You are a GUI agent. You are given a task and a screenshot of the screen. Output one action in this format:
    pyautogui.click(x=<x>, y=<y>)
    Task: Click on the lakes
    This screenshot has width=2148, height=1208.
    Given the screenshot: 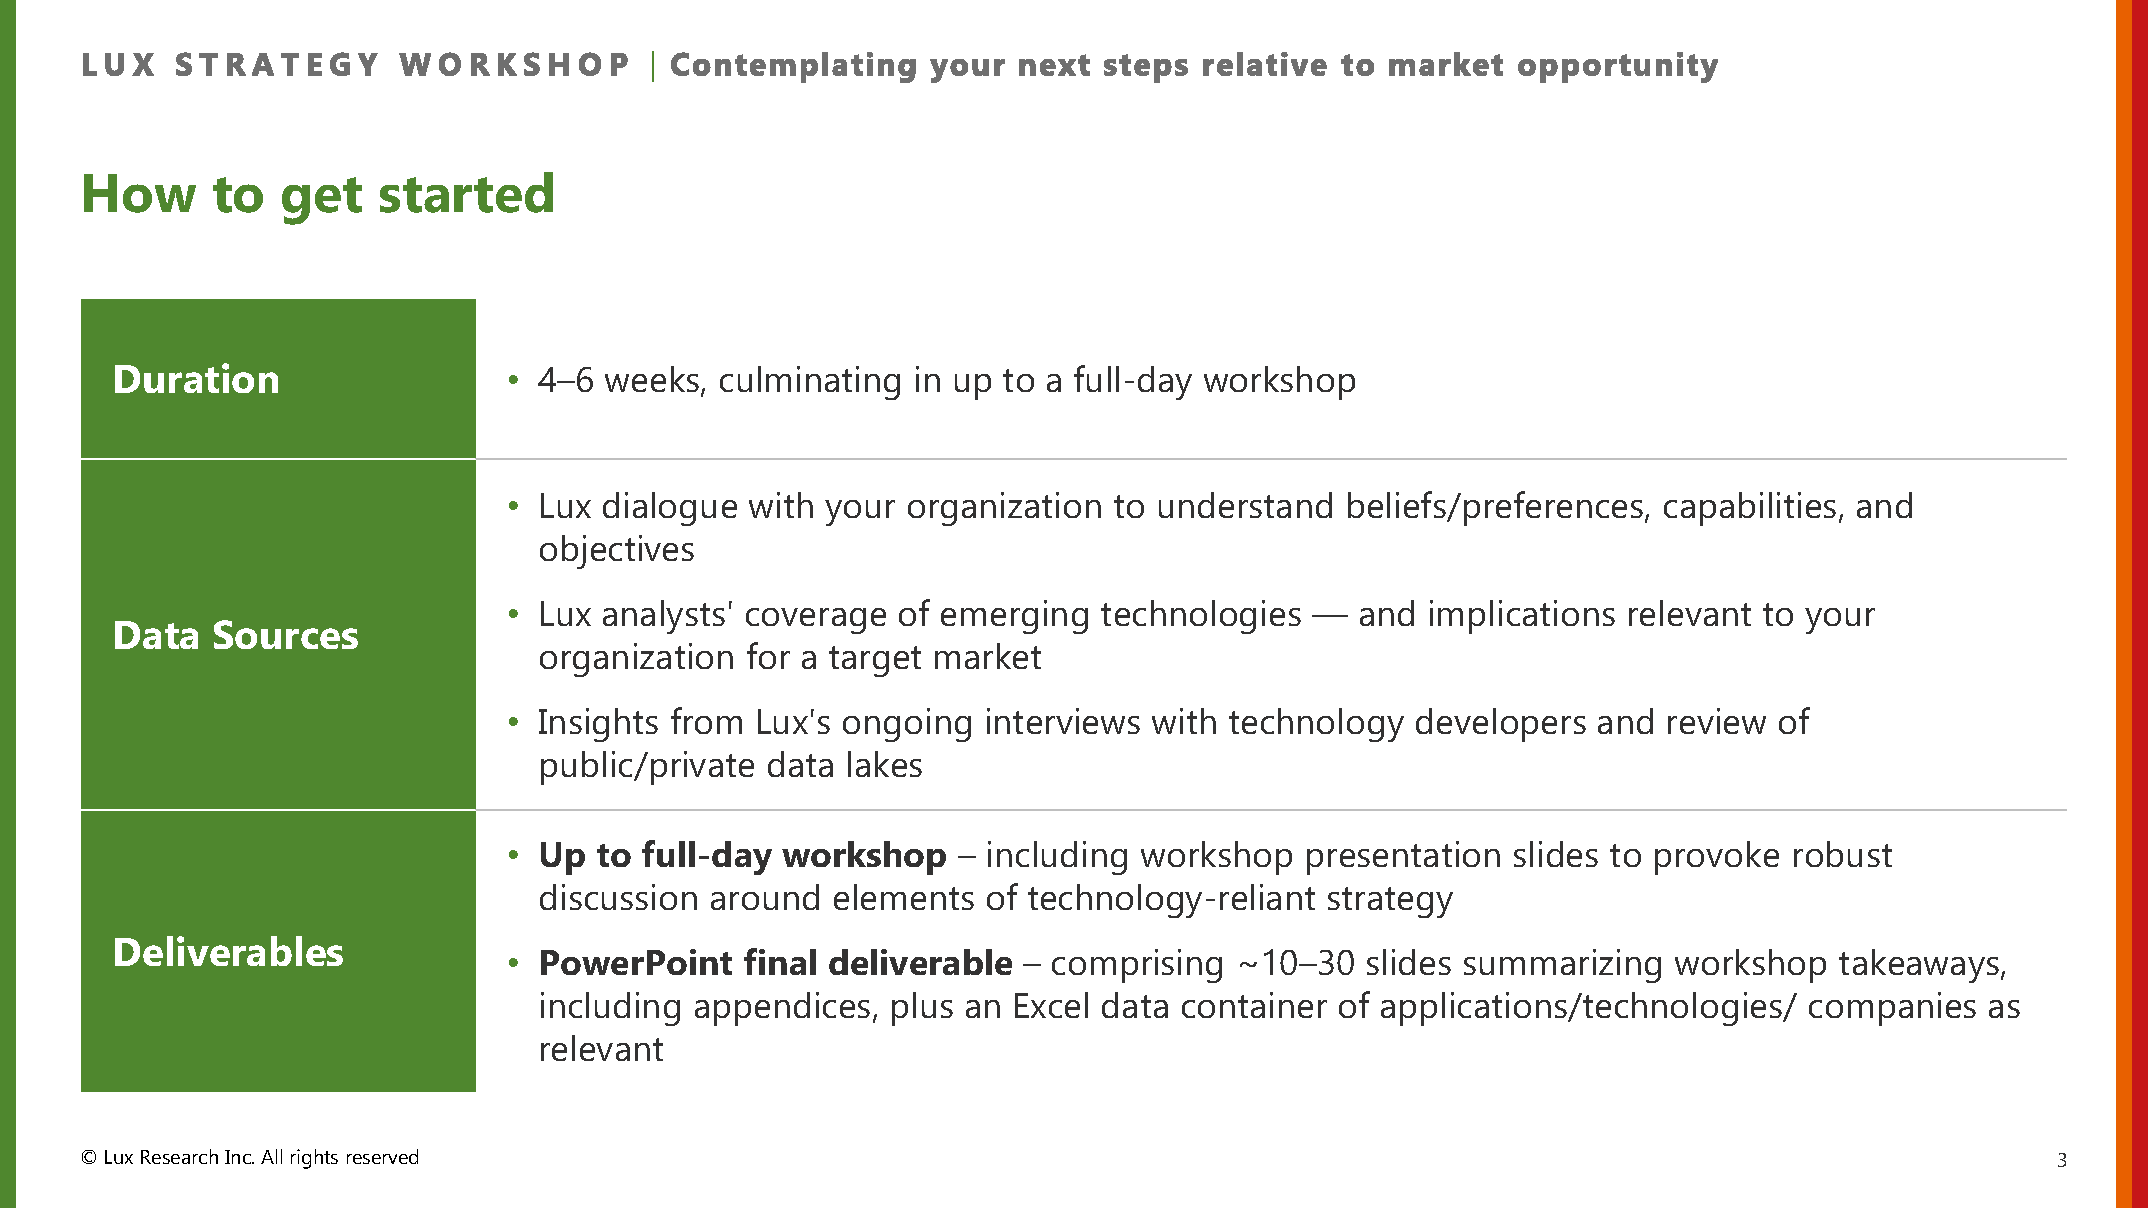 What is the action you would take?
    pyautogui.click(x=885, y=764)
